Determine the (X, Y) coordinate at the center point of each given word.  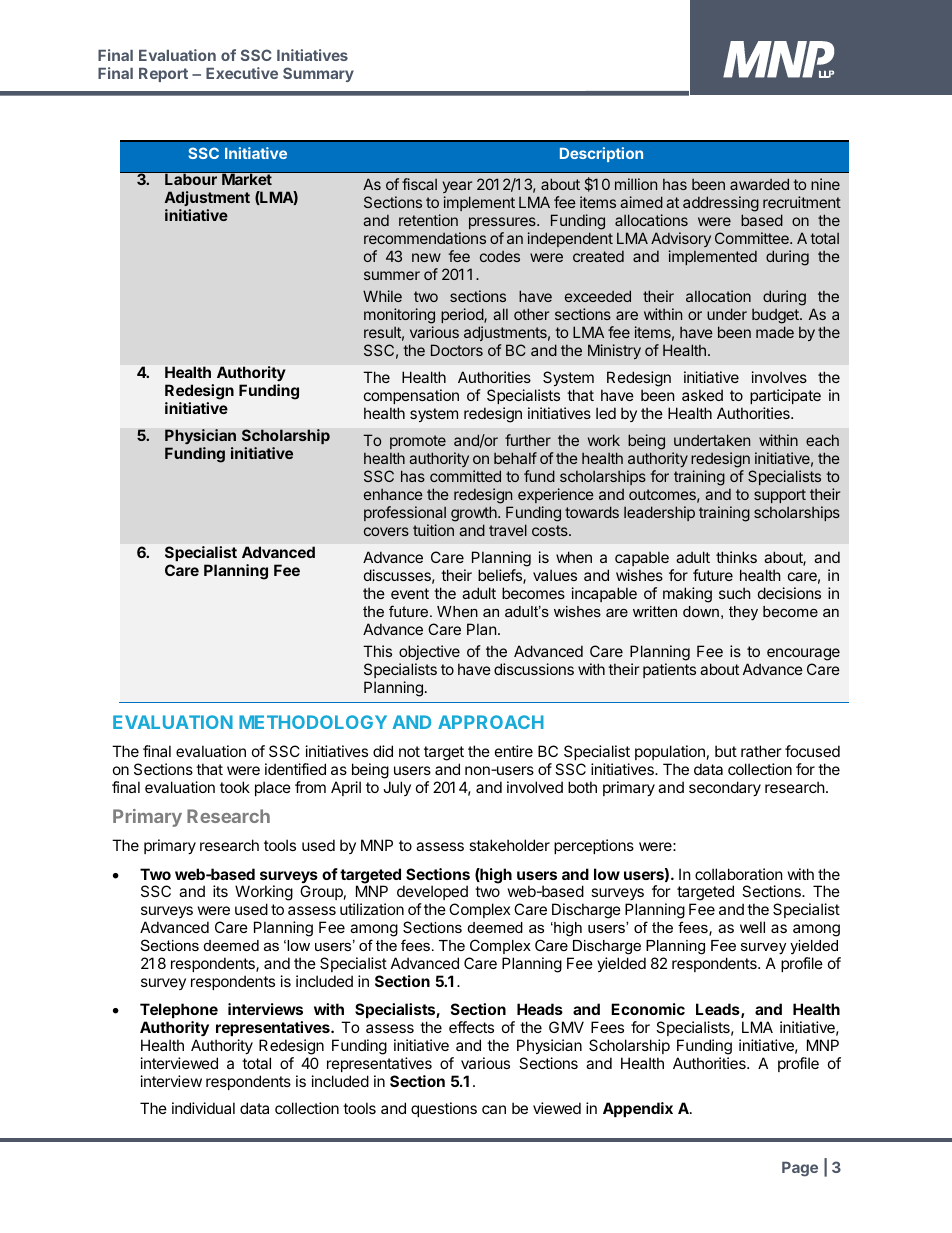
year (457, 189)
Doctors (457, 350)
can (494, 1109)
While (382, 296)
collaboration (739, 874)
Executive (242, 73)
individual (203, 1108)
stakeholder (509, 845)
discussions (534, 669)
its (220, 891)
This (377, 651)
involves (779, 377)
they (743, 613)
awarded (759, 184)
